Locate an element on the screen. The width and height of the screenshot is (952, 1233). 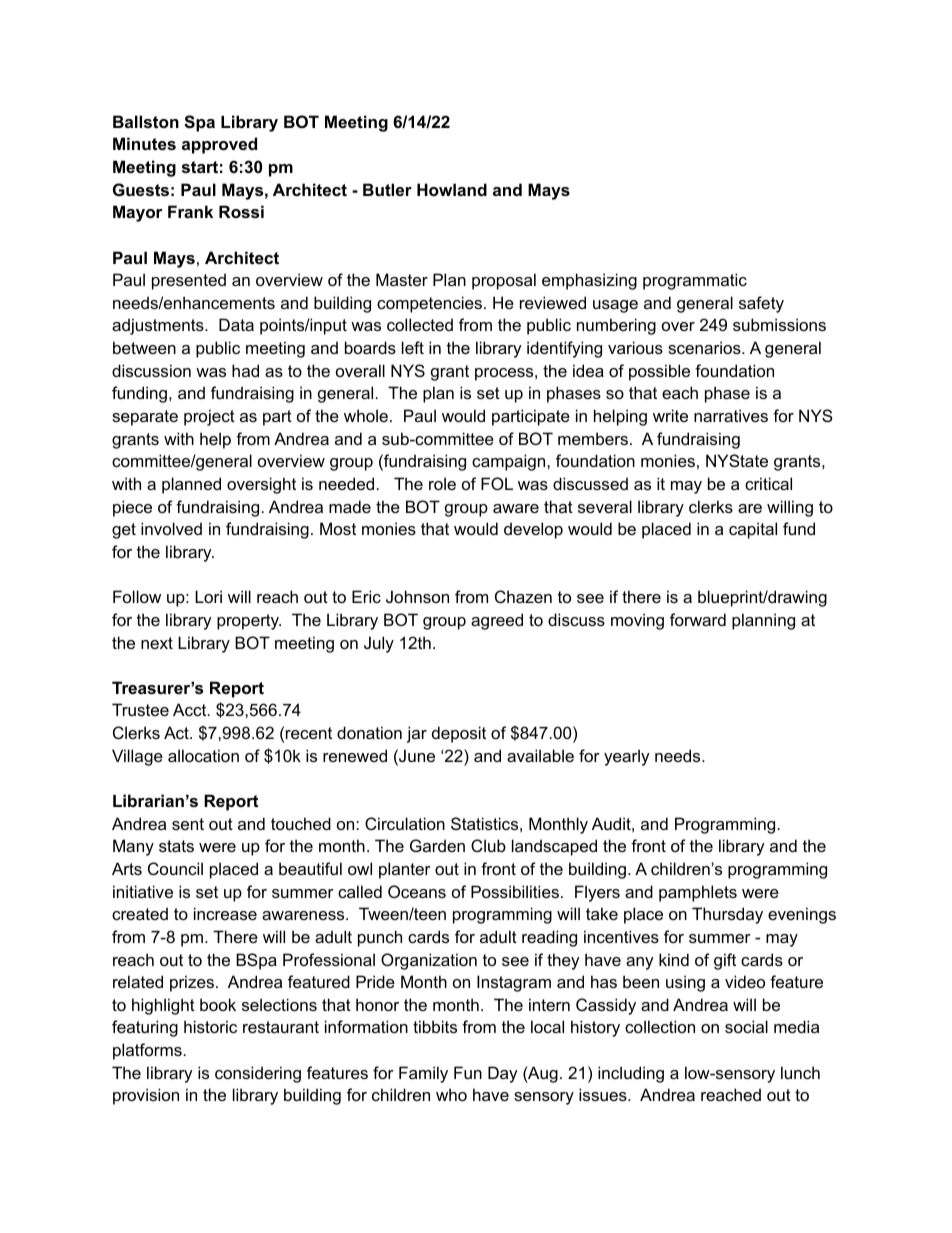
Howland is located at coordinates (452, 189).
